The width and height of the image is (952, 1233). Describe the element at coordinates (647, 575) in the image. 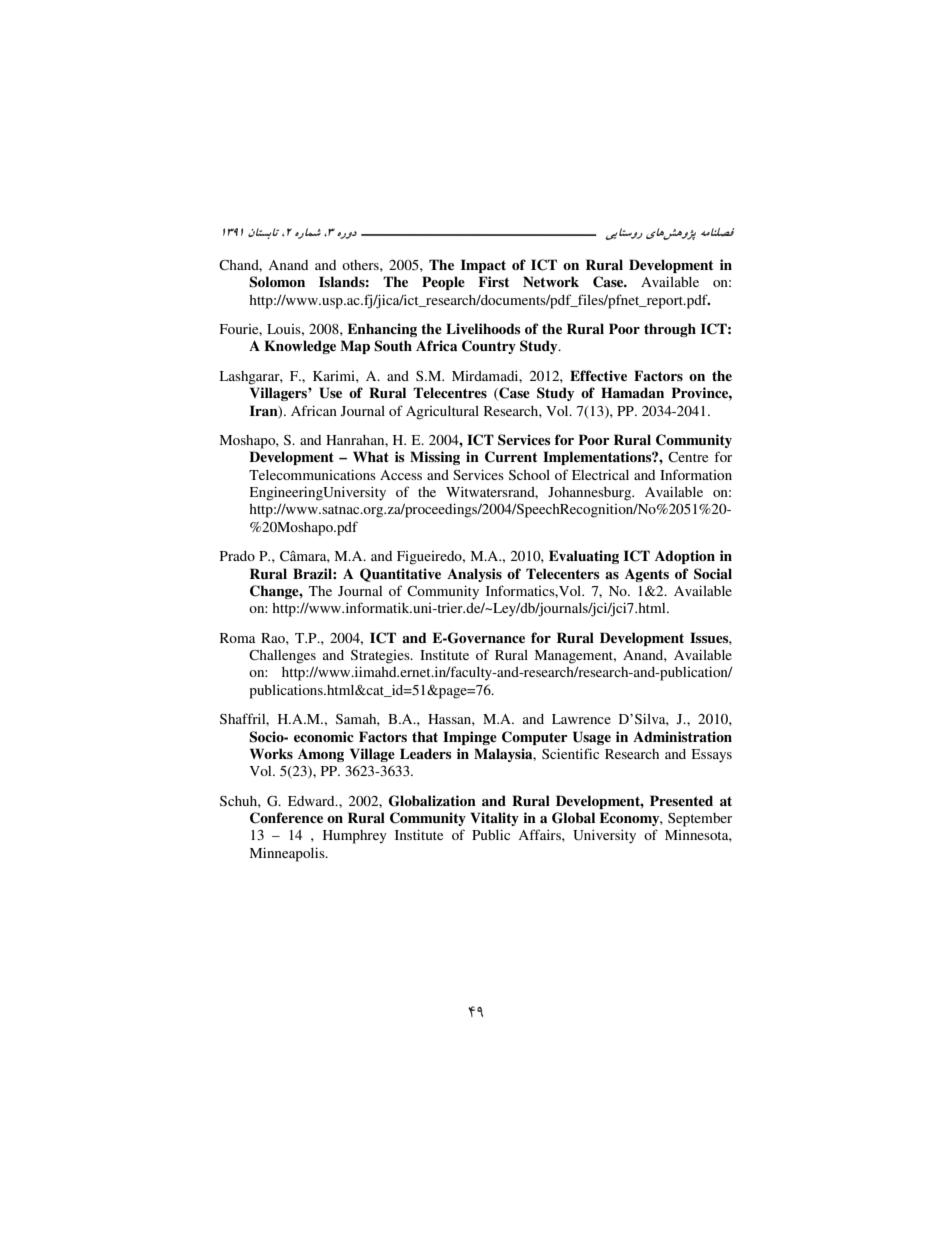

I see `Agents` at that location.
